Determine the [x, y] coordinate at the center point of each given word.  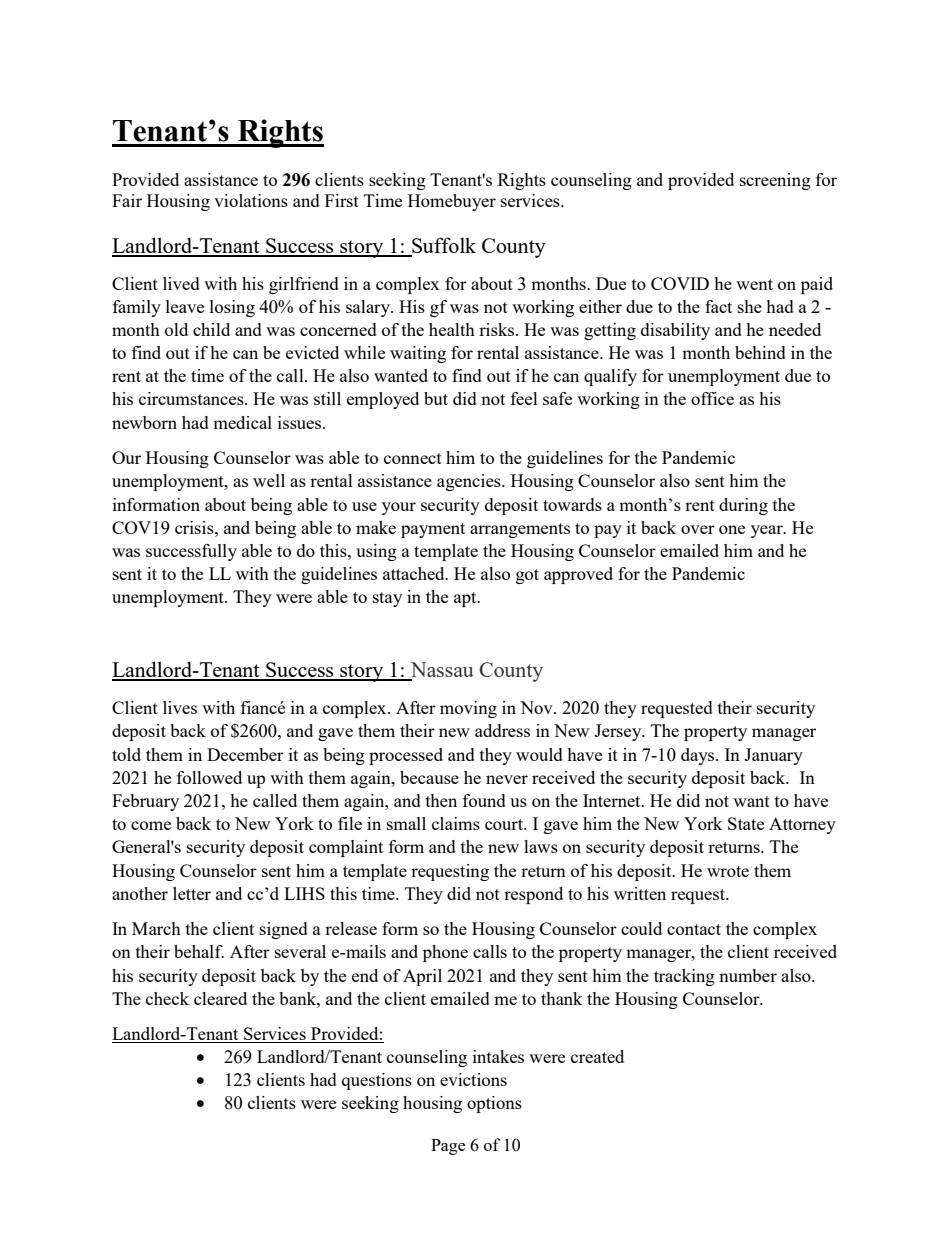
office [712, 398]
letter [192, 893]
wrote [728, 871]
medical [242, 422]
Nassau [441, 671]
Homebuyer [452, 202]
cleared [220, 998]
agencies [470, 482]
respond [533, 895]
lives [180, 707]
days [699, 756]
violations [251, 200]
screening [775, 181]
